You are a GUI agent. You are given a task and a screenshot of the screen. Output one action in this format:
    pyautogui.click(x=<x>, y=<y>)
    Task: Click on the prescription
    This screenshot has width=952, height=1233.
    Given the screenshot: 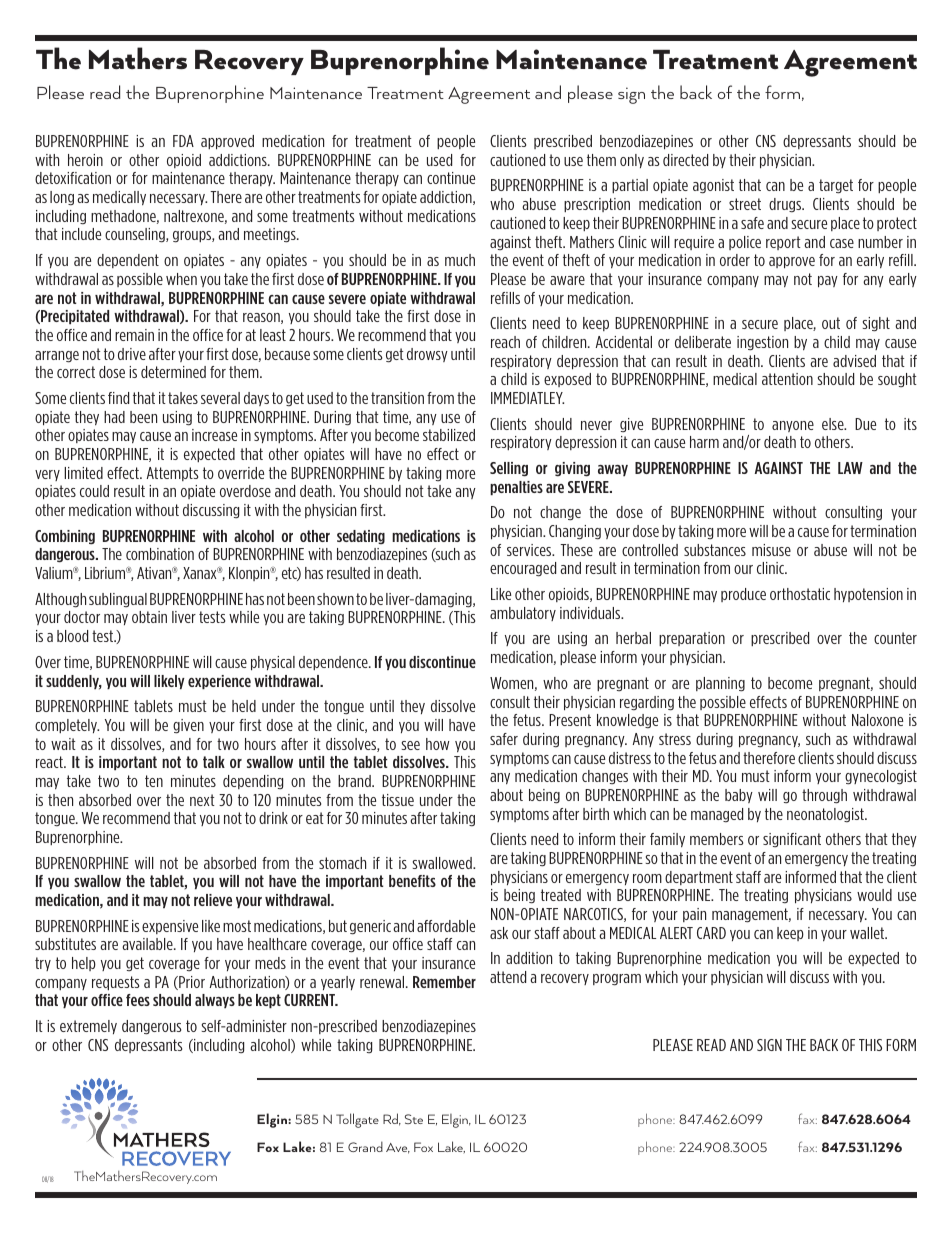 What is the action you would take?
    pyautogui.click(x=597, y=205)
